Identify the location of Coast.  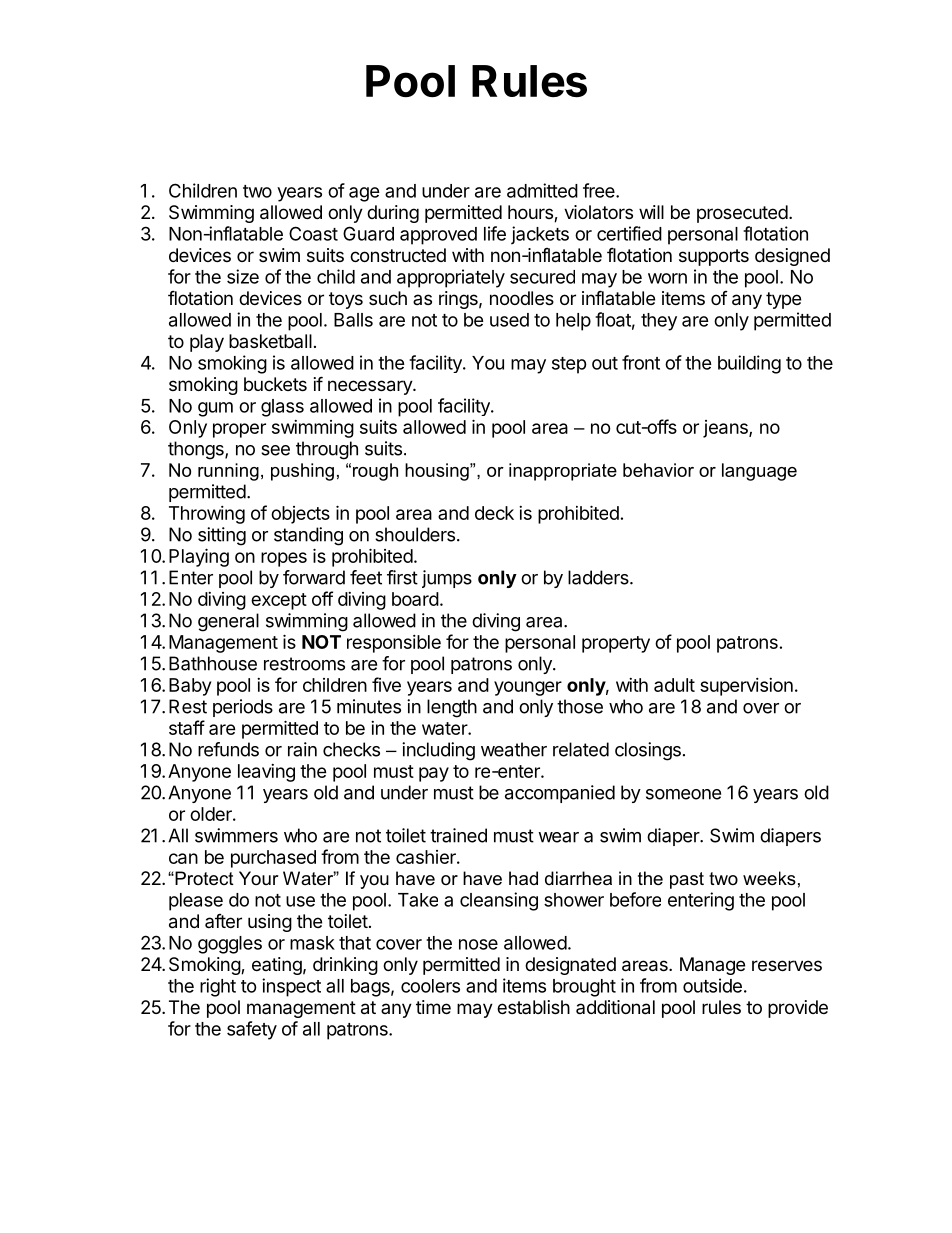
(313, 233).
